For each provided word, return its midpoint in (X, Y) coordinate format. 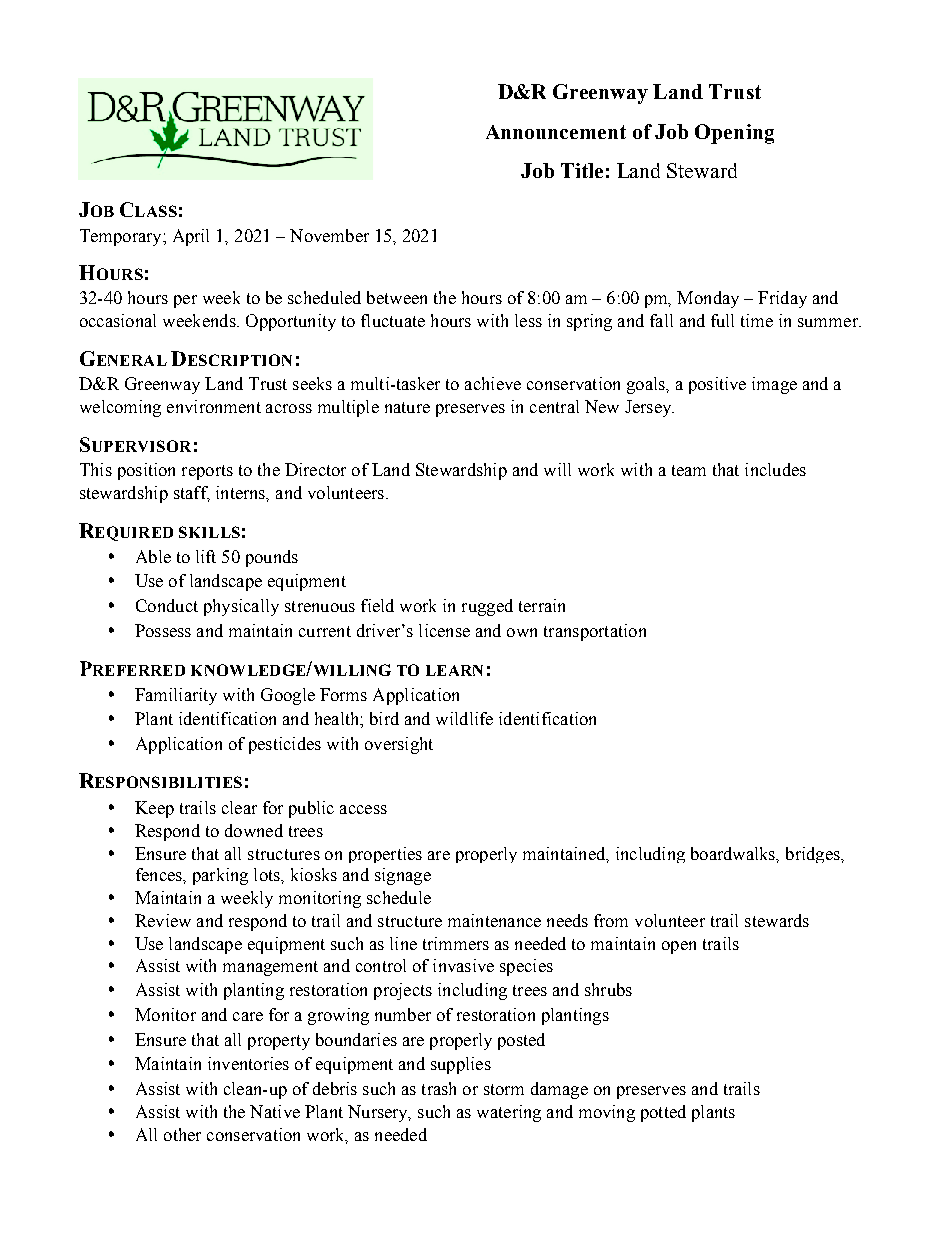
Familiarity (176, 696)
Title (582, 170)
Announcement (556, 132)
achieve (493, 383)
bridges (814, 855)
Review (163, 920)
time (757, 320)
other (182, 1134)
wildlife (464, 718)
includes (775, 469)
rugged (487, 607)
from (611, 920)
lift (206, 556)
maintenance (494, 920)
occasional (118, 320)
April (191, 237)
